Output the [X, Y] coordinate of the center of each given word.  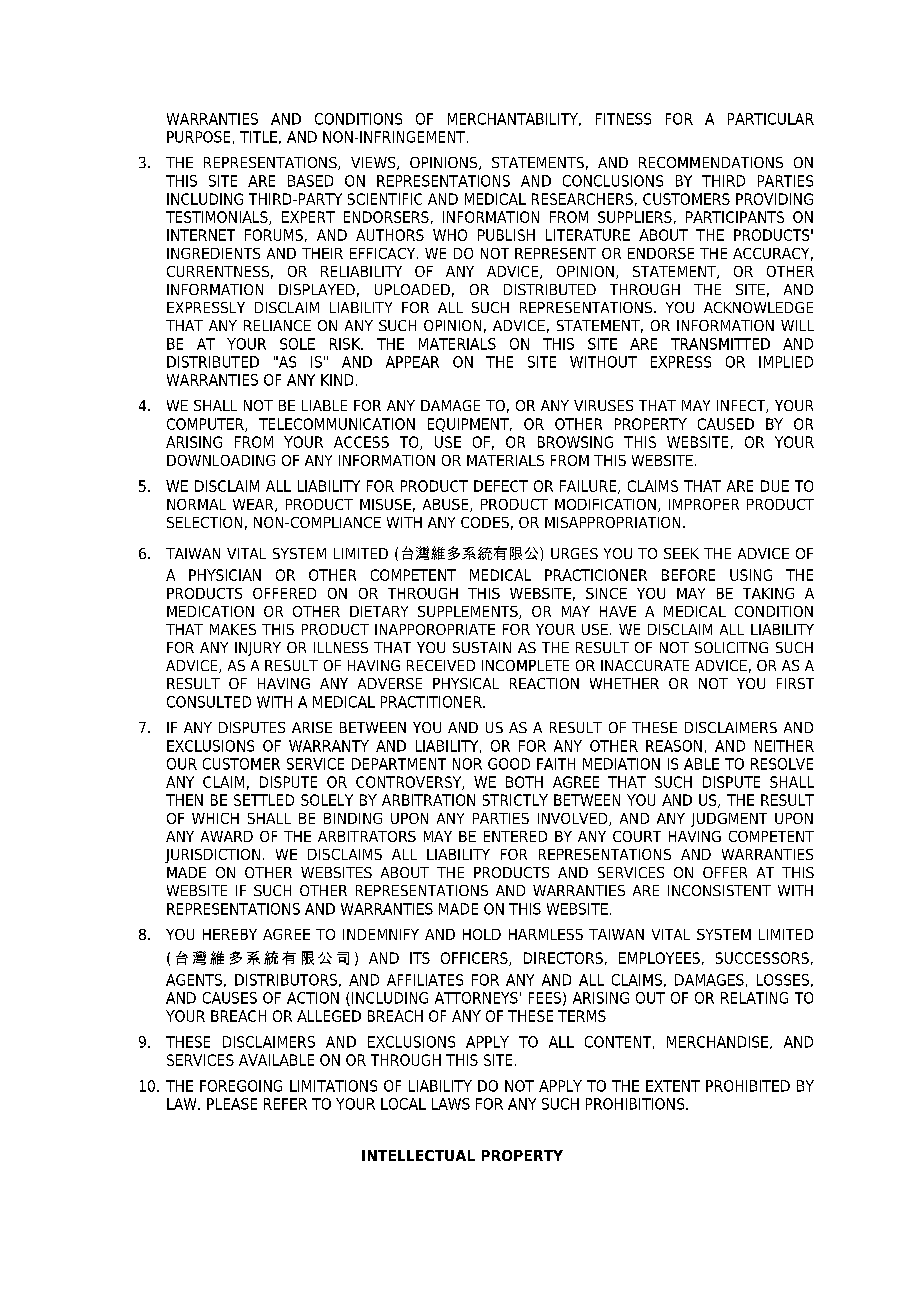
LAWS [451, 1104]
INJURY [258, 649]
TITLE [258, 137]
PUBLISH [506, 235]
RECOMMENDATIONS [711, 162]
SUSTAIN [482, 647]
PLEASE [232, 1104]
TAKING [768, 593]
